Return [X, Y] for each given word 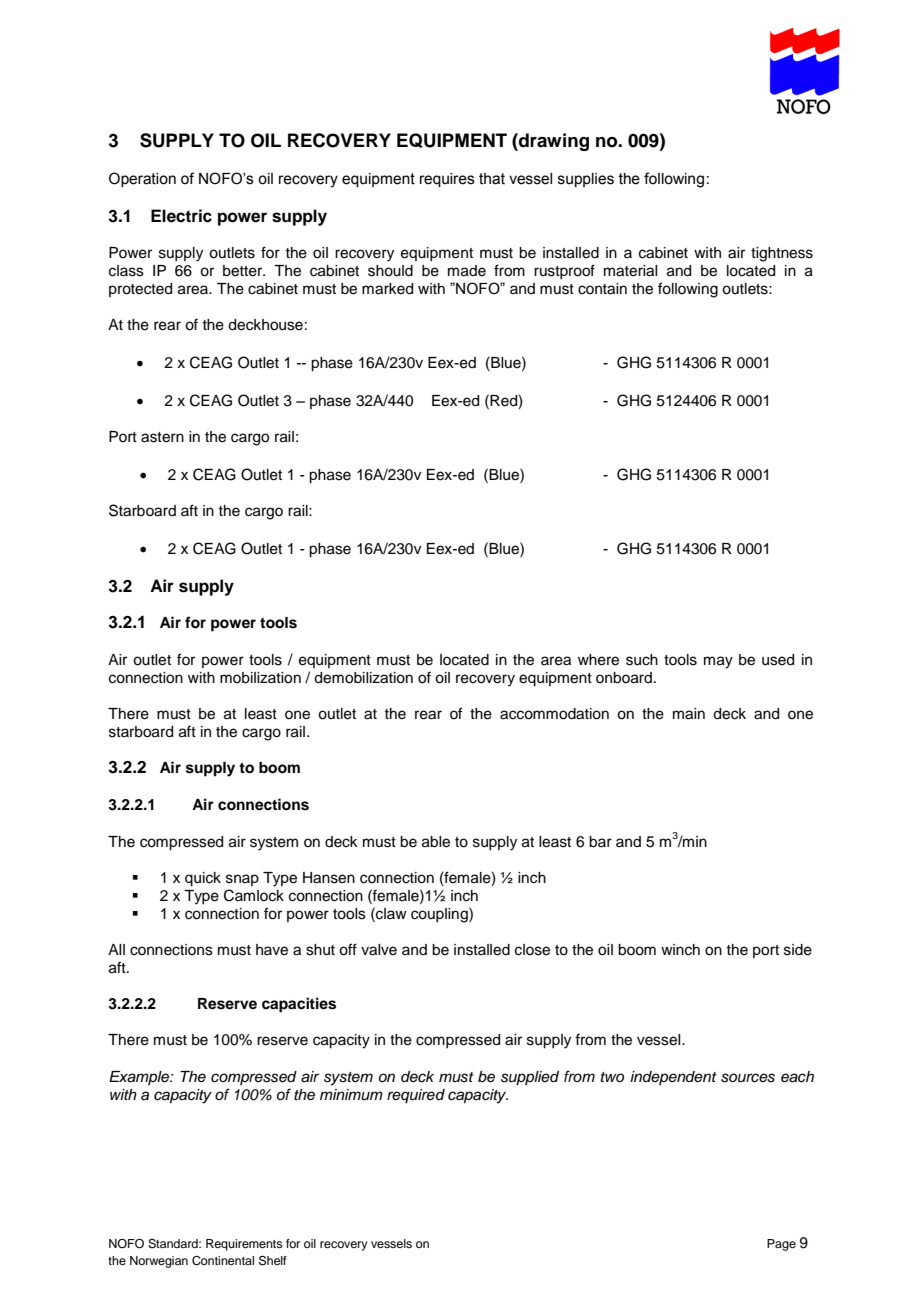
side [798, 950]
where [598, 660]
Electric [181, 216]
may [718, 662]
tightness [782, 254]
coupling [440, 915]
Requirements [244, 1245]
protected [140, 290]
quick [203, 879]
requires [447, 180]
